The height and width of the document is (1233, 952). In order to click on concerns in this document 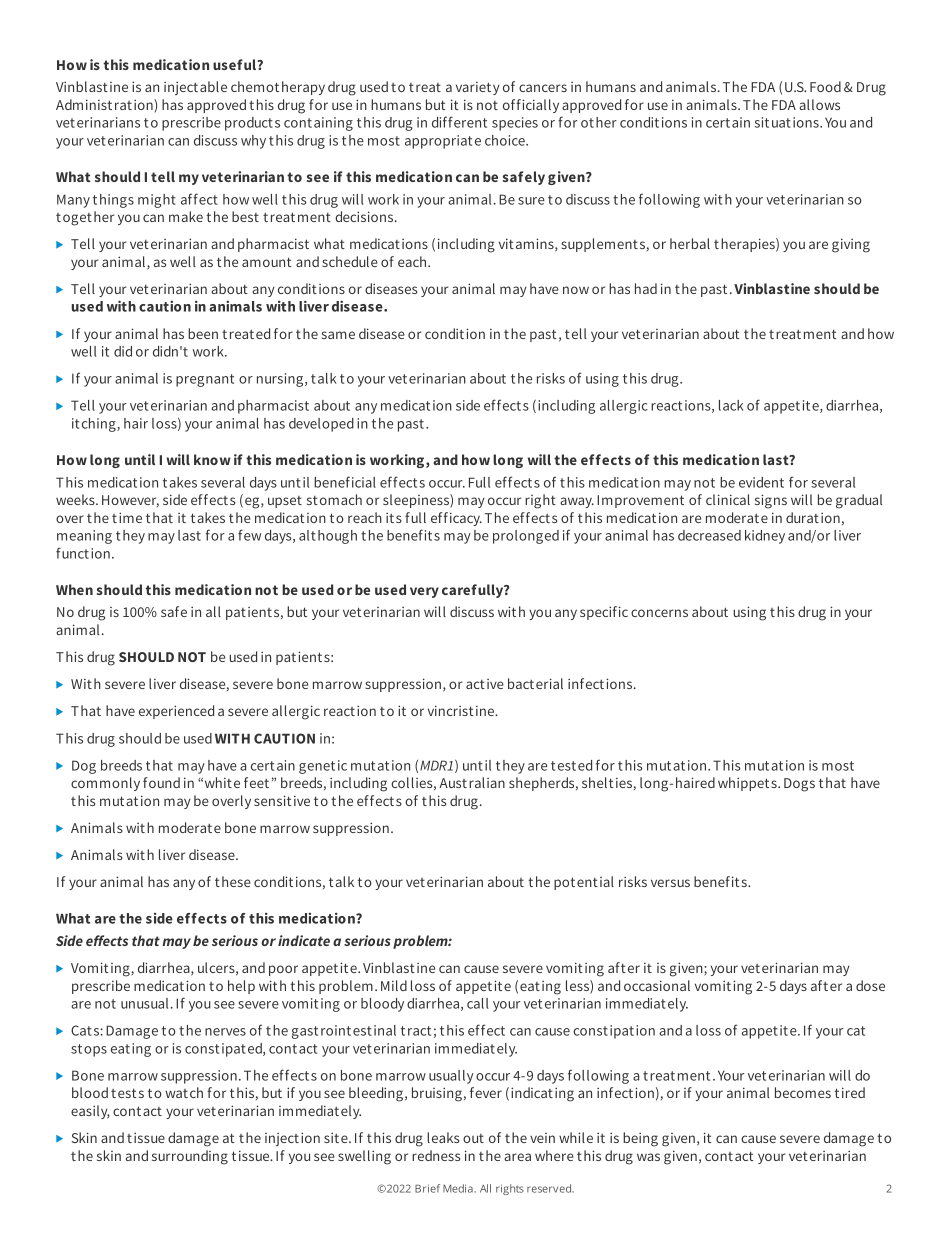, I will do `click(659, 613)`.
